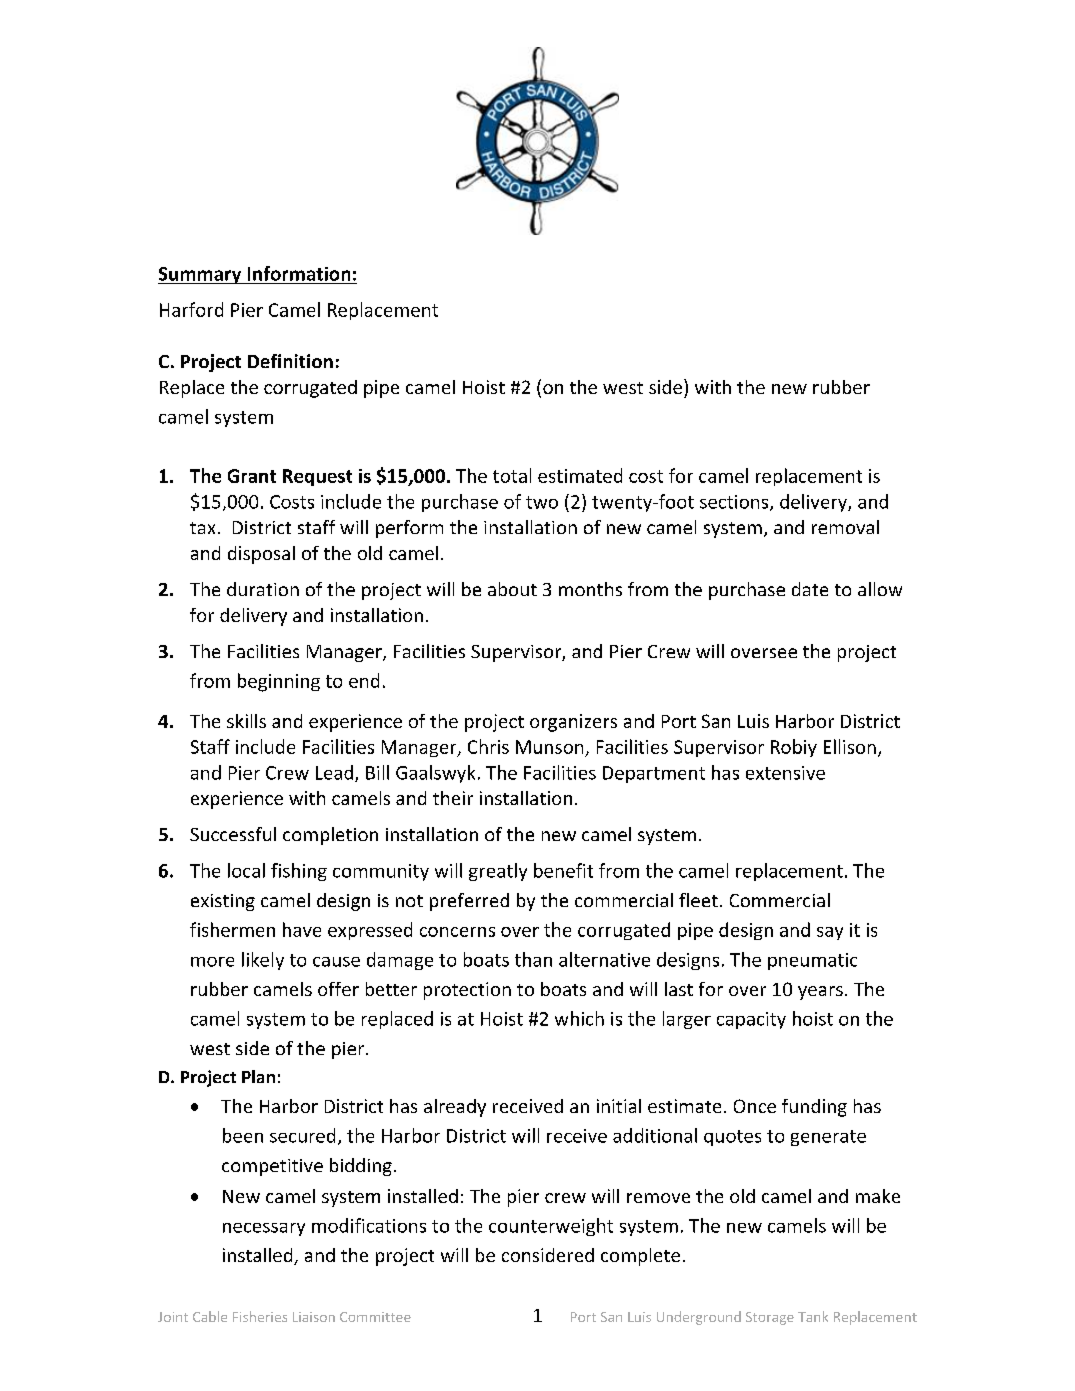 This image has height=1391, width=1075. I want to click on than, so click(533, 959).
